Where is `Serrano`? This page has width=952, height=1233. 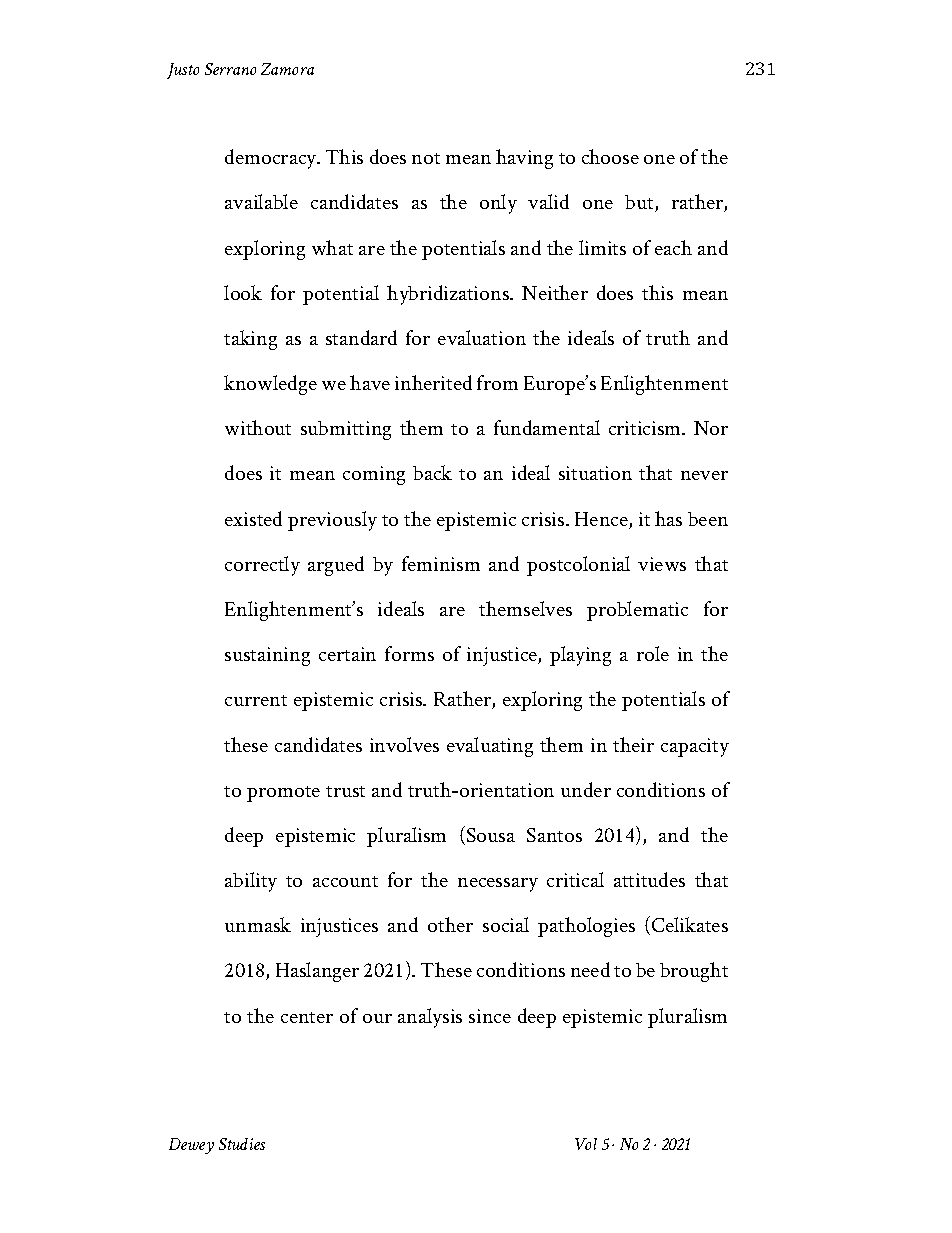
Serrano is located at coordinates (230, 69).
